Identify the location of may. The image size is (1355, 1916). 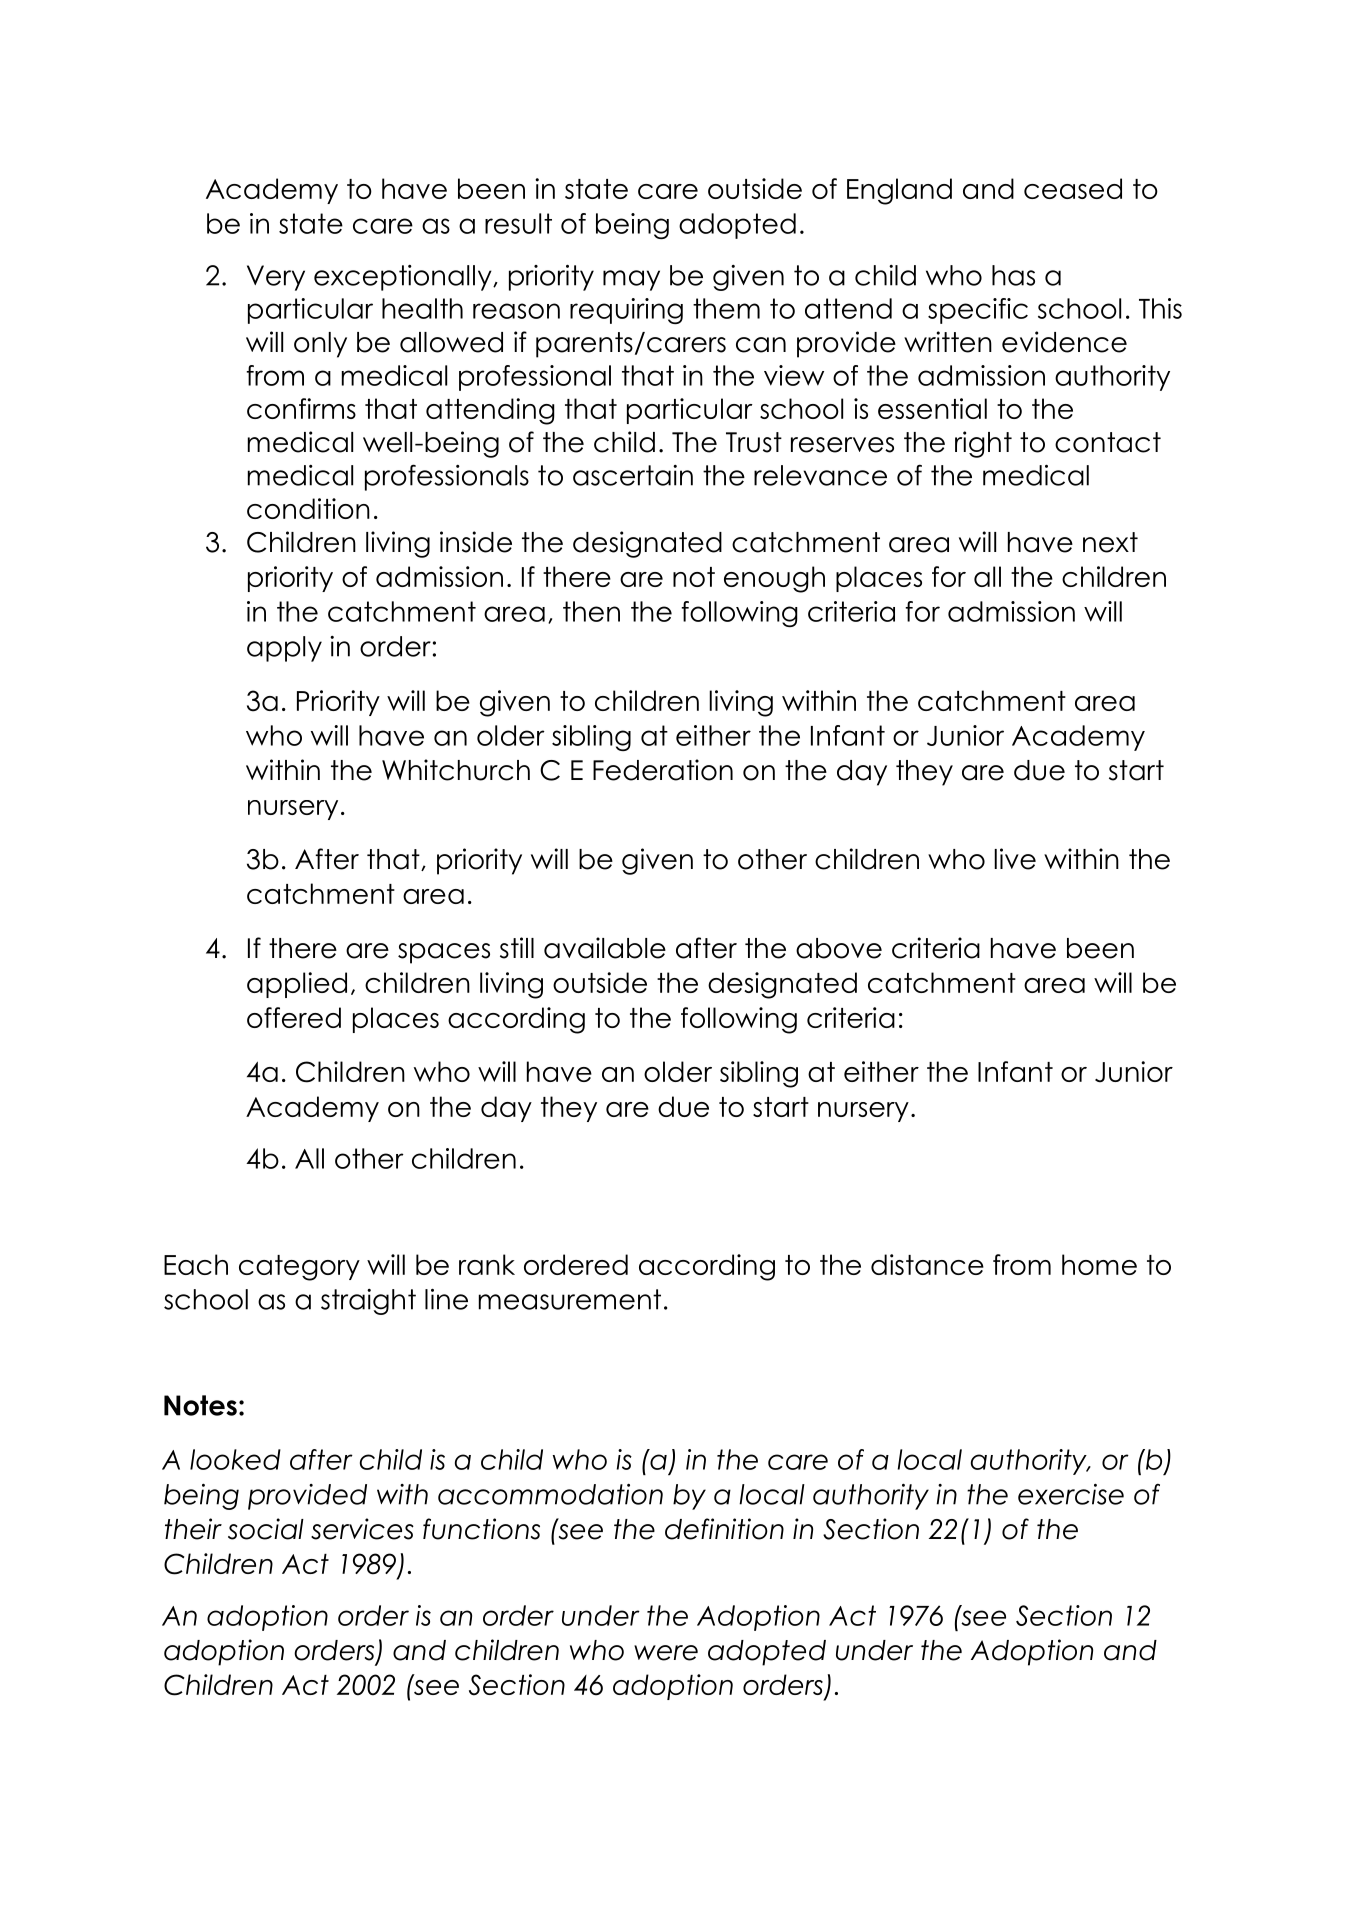
(631, 280).
